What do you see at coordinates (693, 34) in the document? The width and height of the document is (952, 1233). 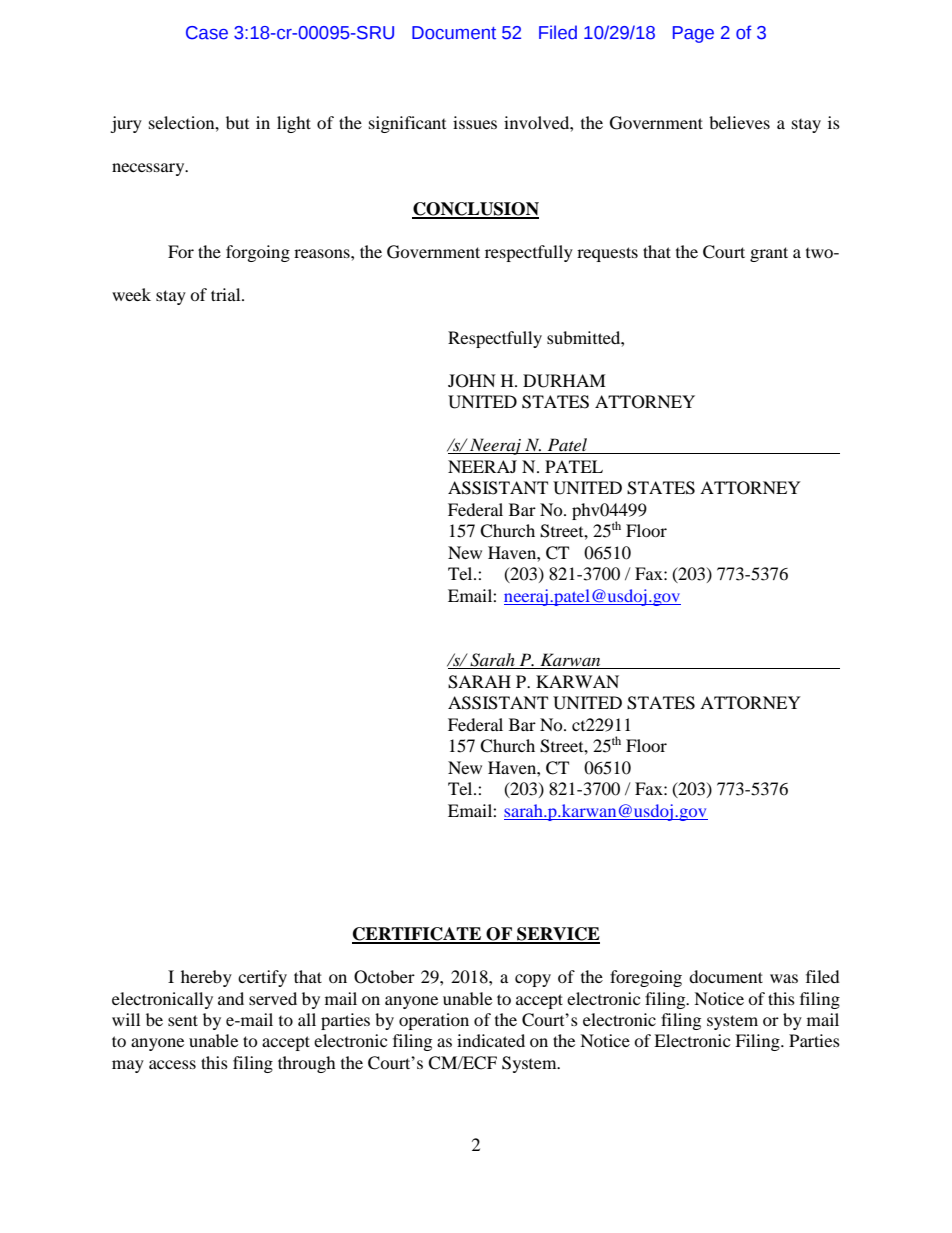 I see `Page` at bounding box center [693, 34].
